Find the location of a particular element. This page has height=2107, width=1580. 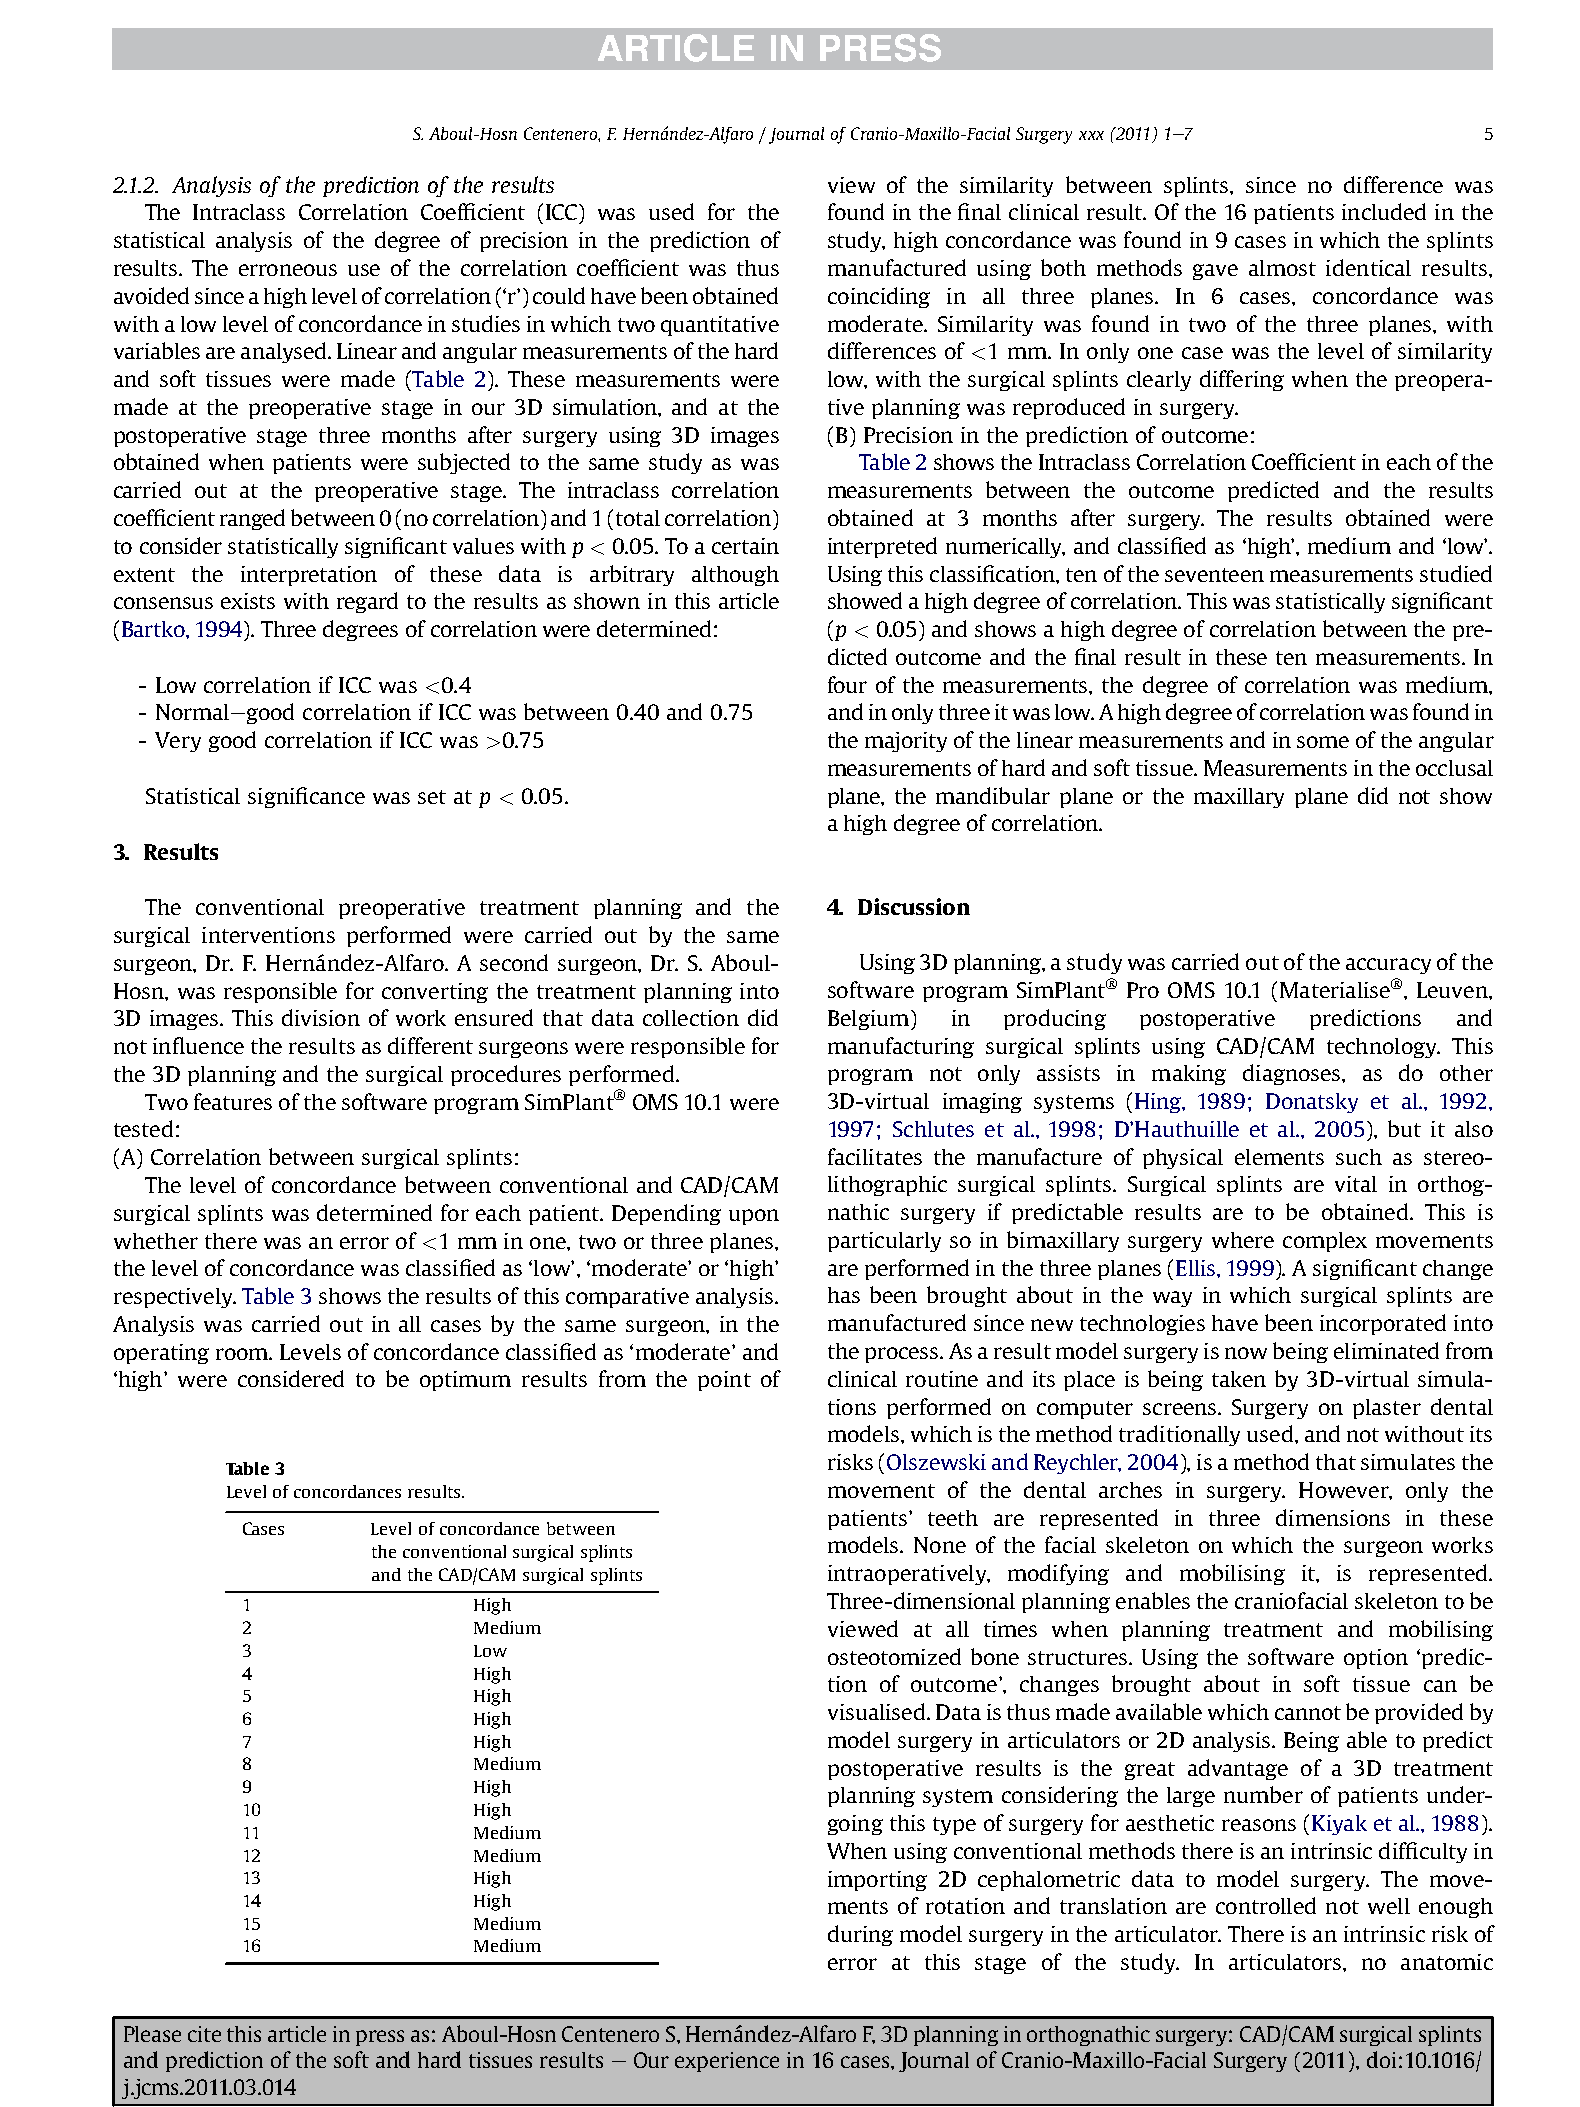

press is located at coordinates (380, 2038).
